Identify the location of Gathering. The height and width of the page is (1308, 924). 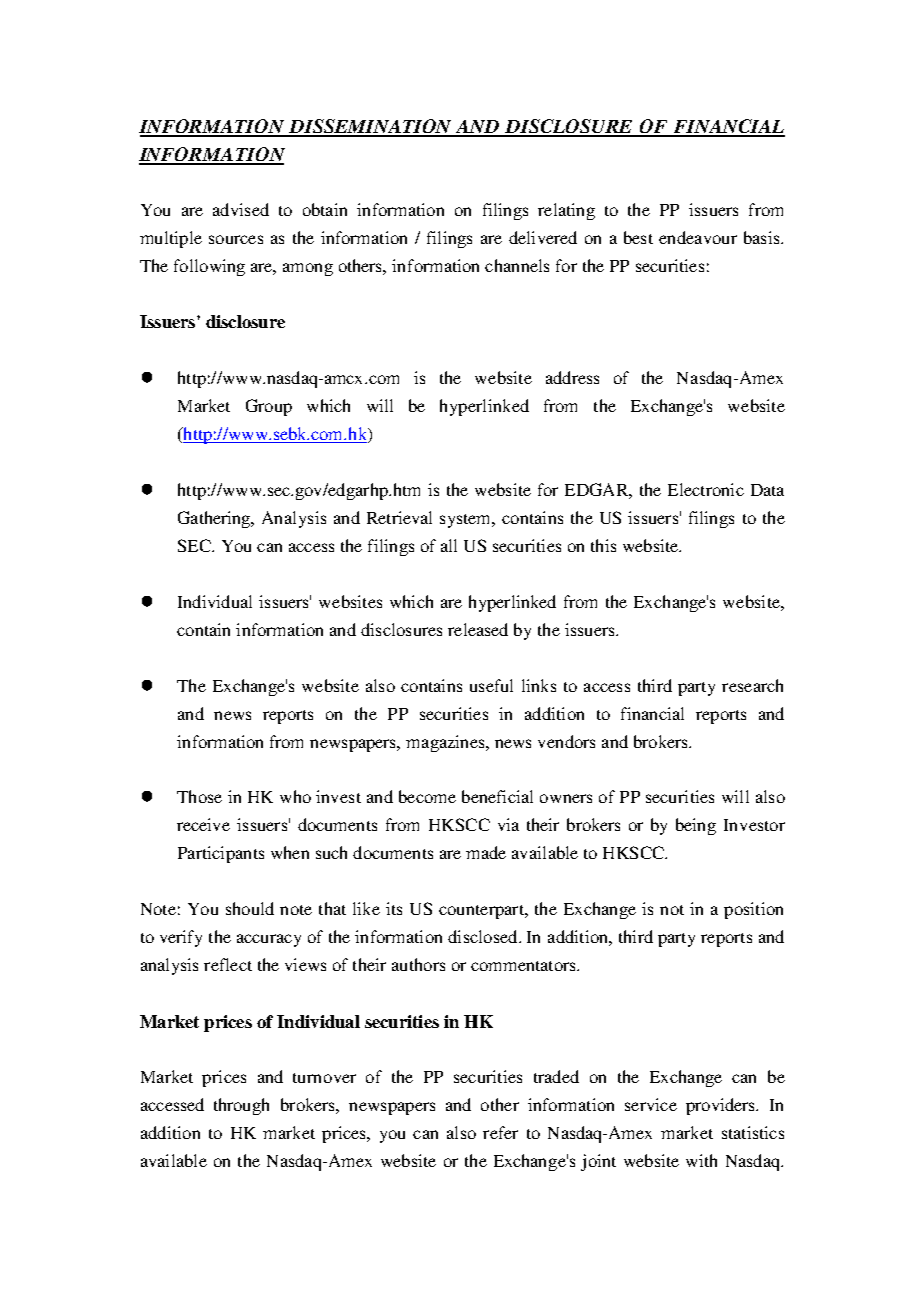
(215, 519).
